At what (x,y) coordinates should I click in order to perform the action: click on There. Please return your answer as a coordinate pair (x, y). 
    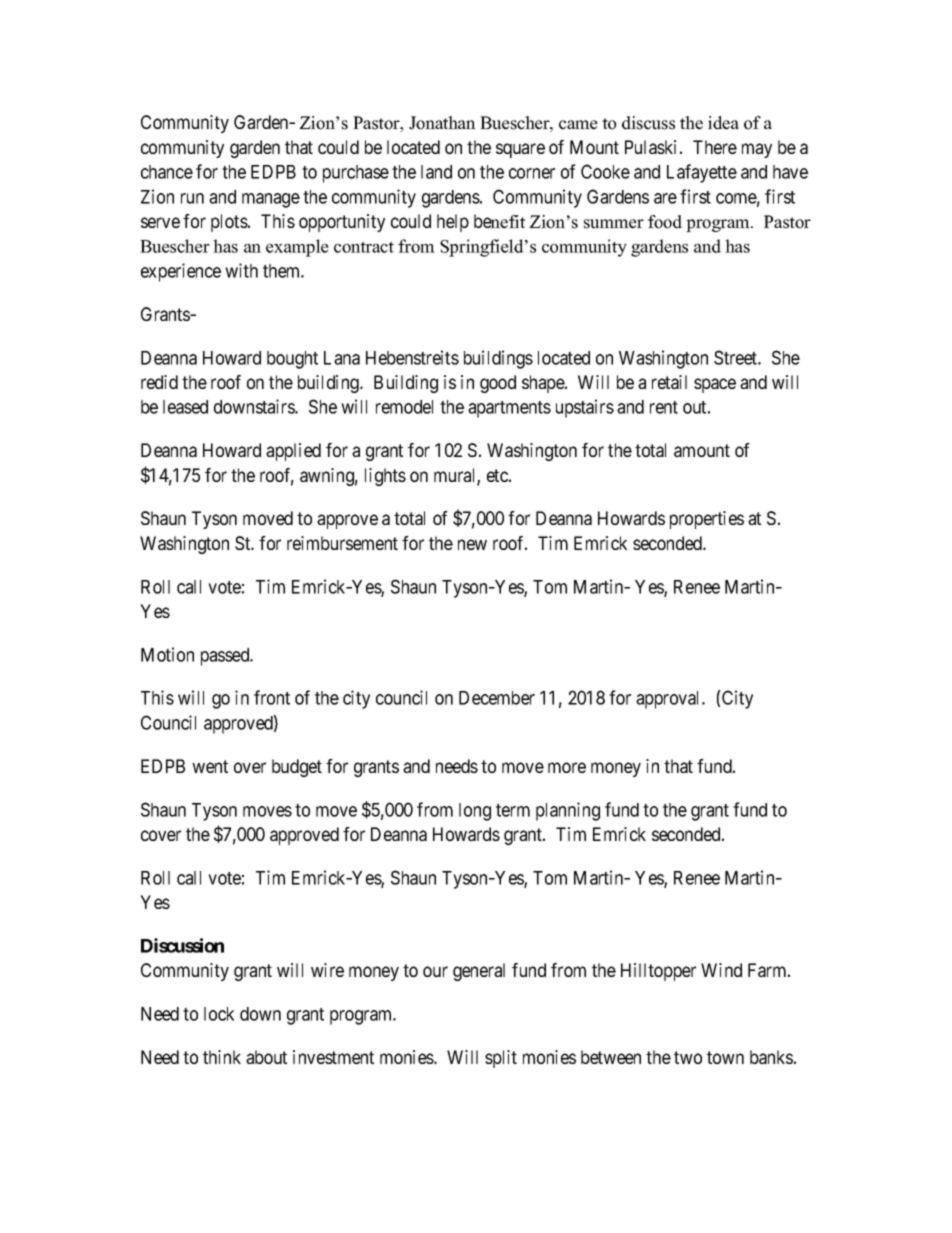
    Looking at the image, I should click on (715, 147).
